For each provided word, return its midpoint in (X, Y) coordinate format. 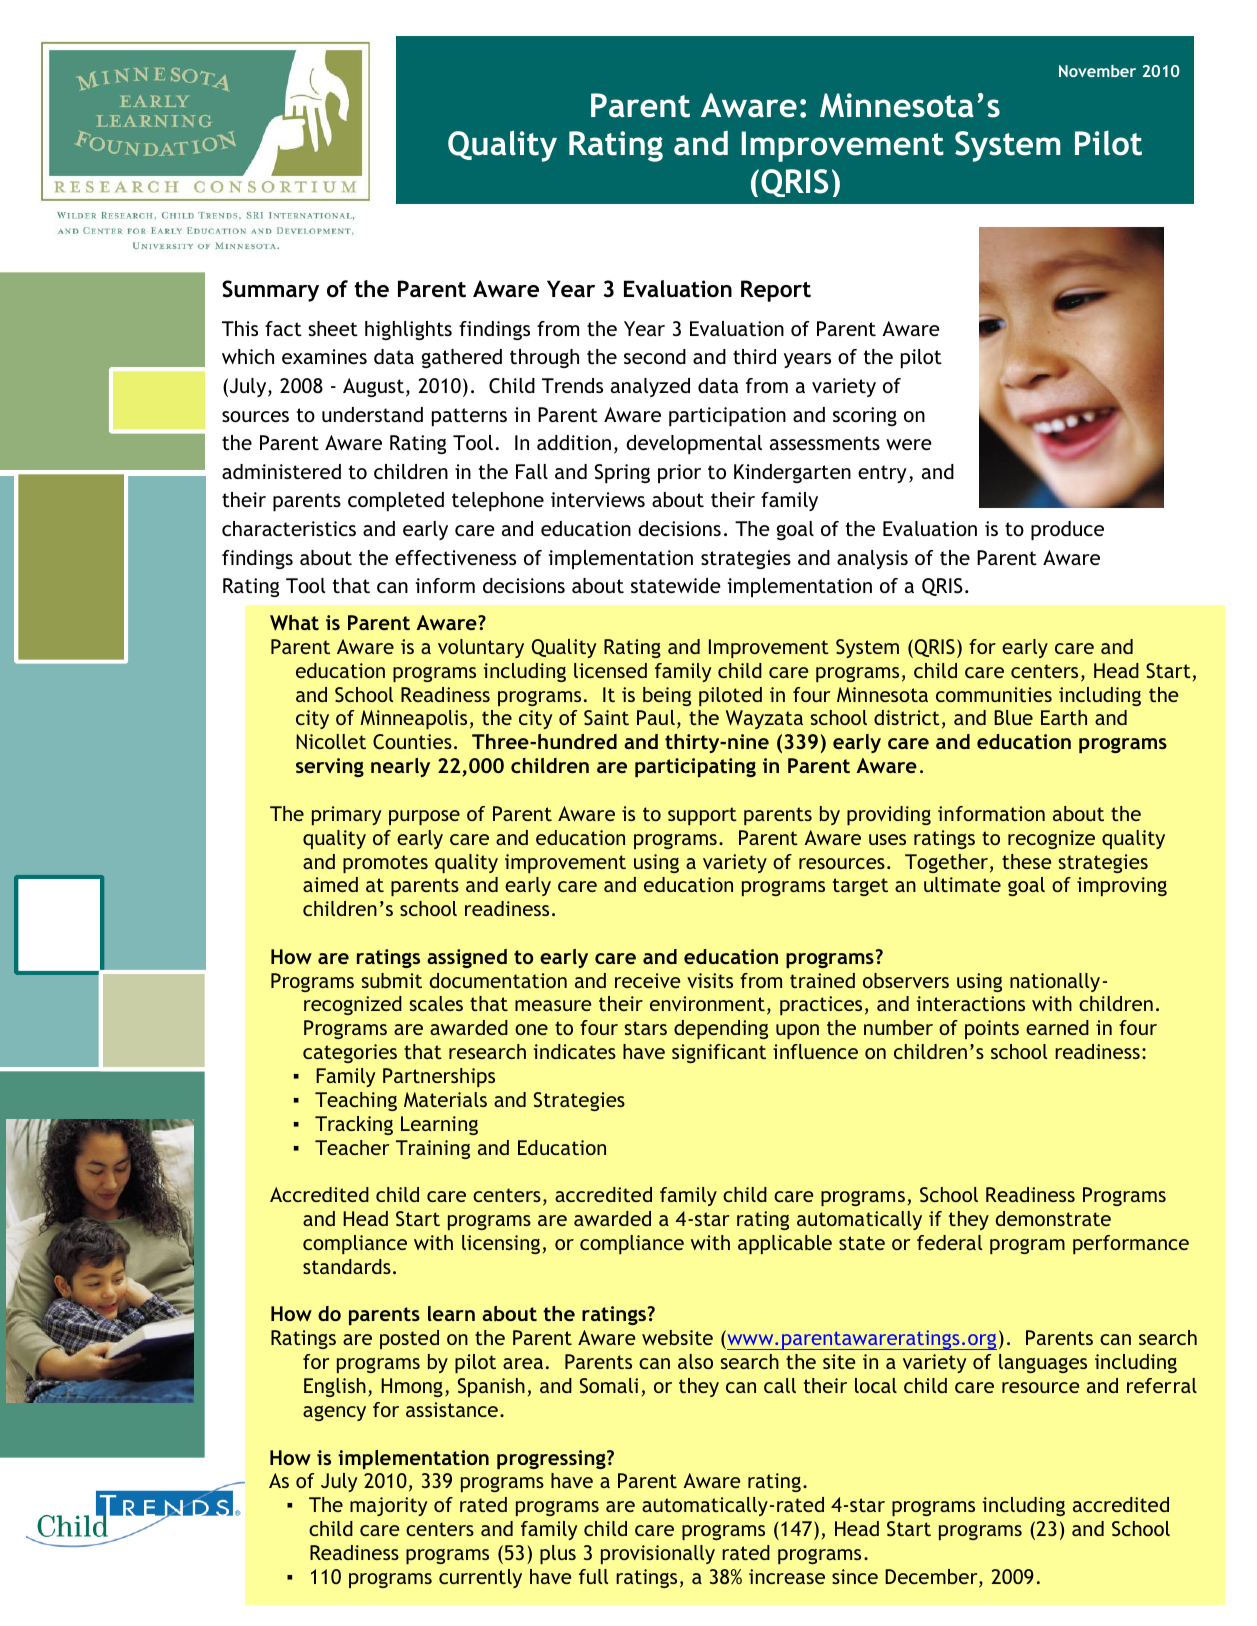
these (1027, 861)
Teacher (352, 1147)
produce (1067, 531)
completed (396, 502)
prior (679, 474)
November (1097, 71)
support (702, 816)
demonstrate (1053, 1218)
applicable (785, 1244)
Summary (270, 291)
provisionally (658, 1554)
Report (776, 291)
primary (347, 815)
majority (389, 1506)
